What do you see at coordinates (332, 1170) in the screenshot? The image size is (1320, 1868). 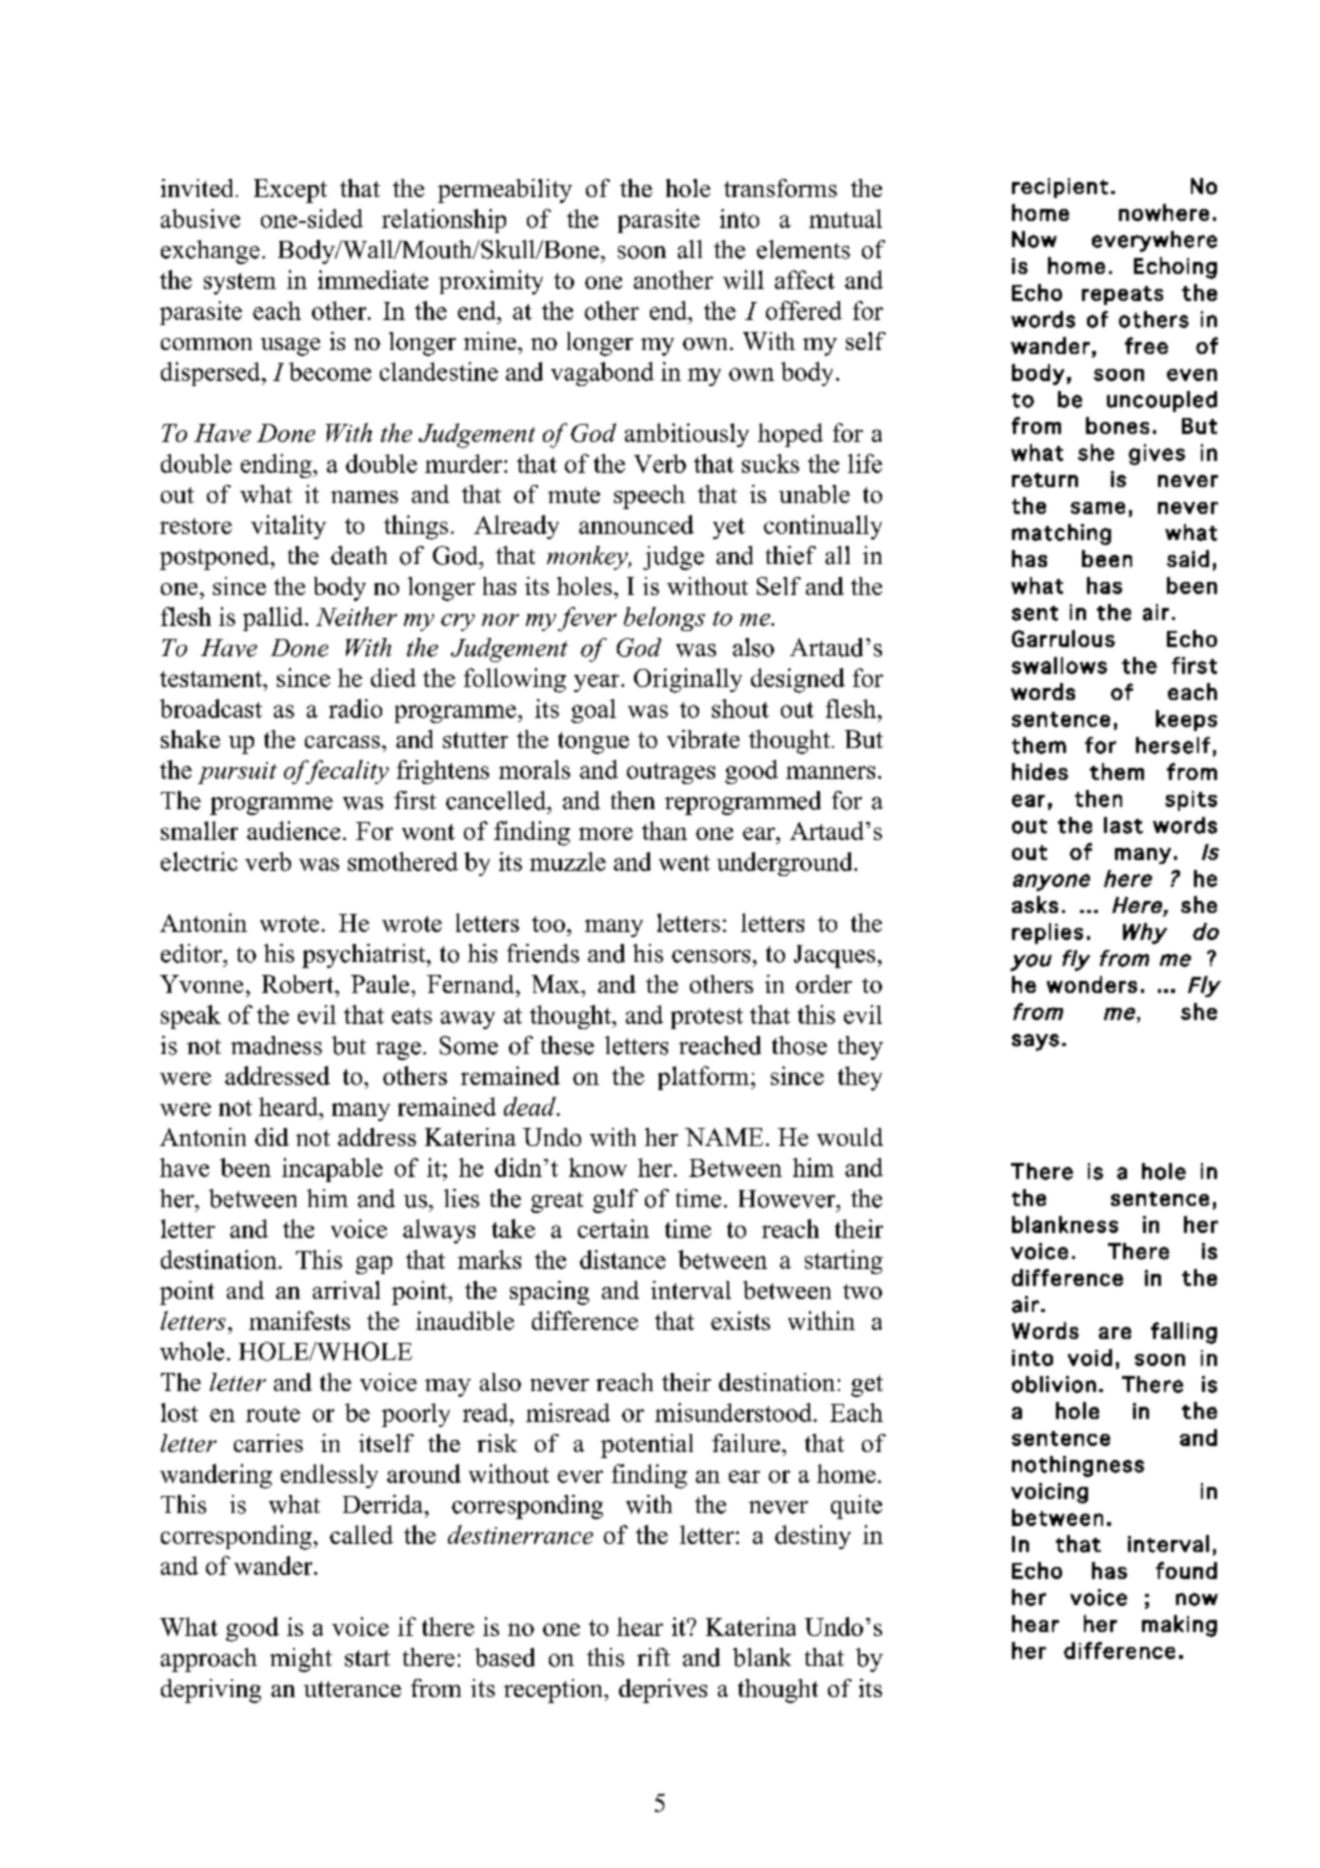 I see `incapable` at bounding box center [332, 1170].
